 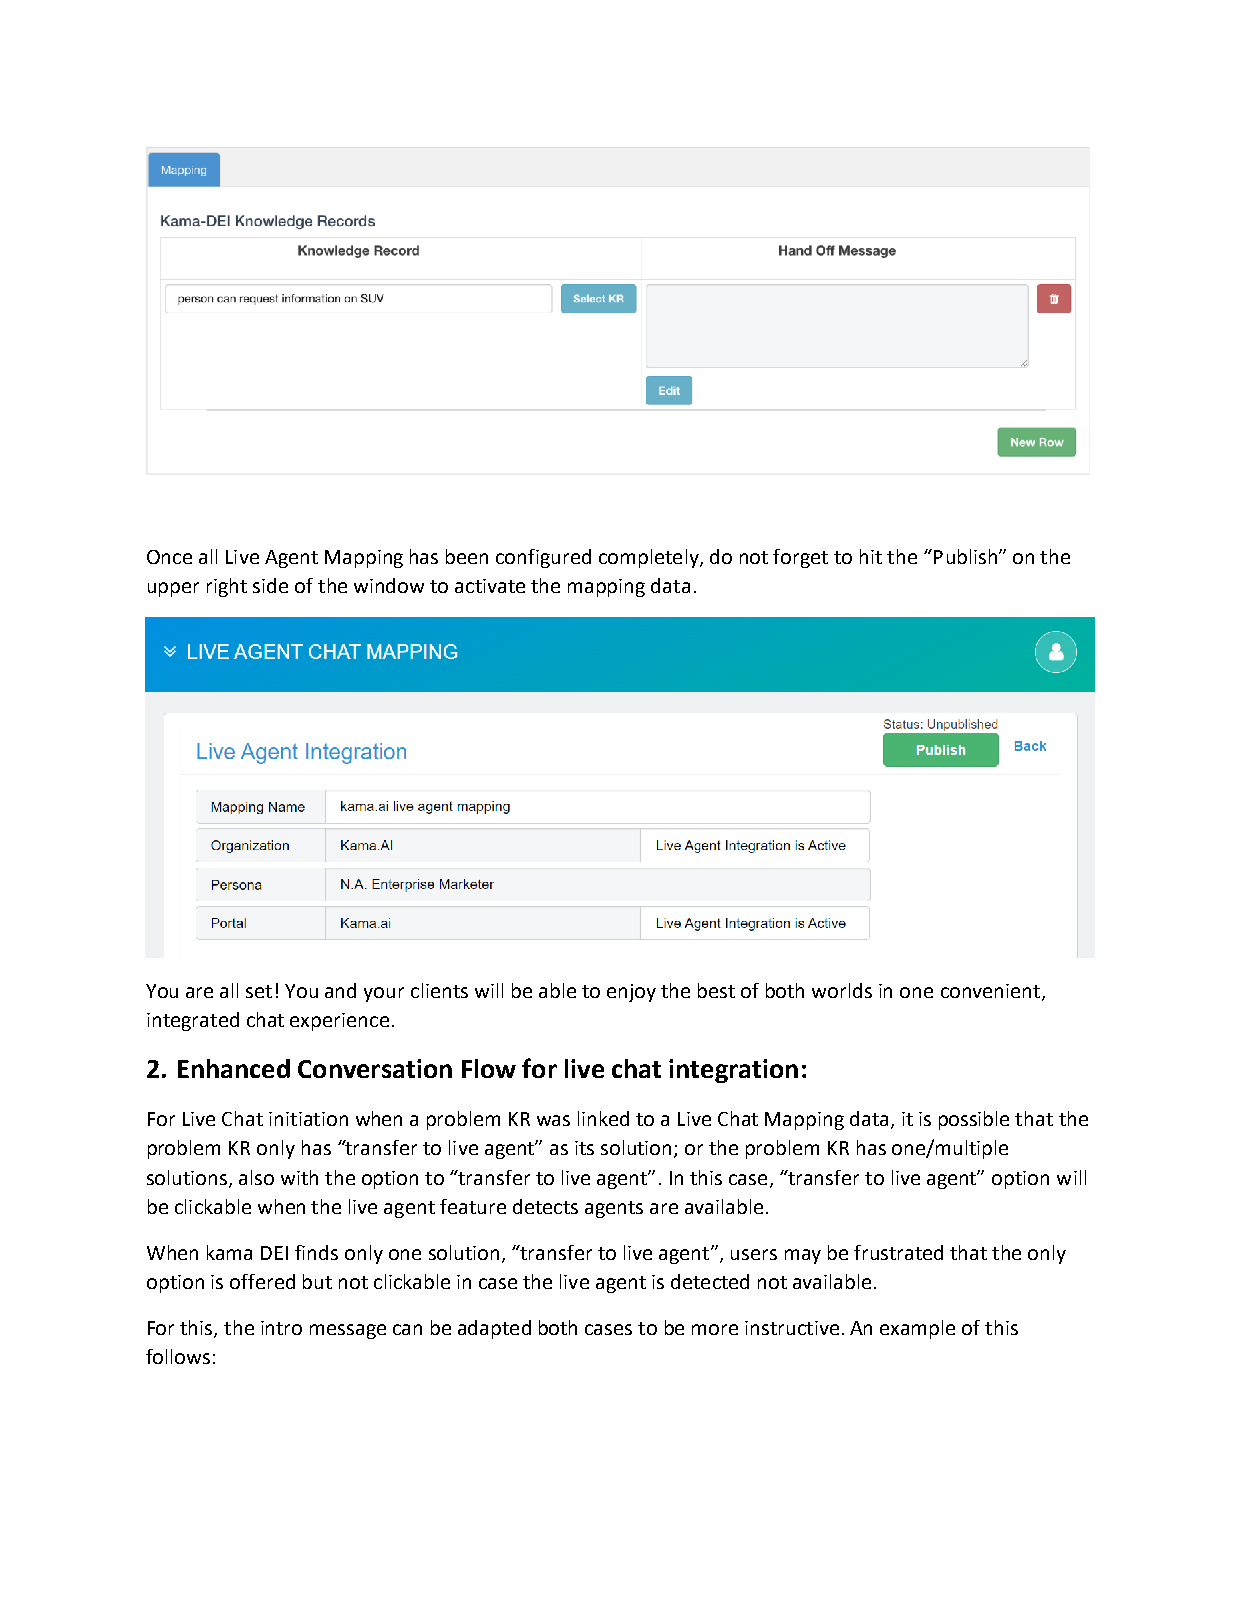 I want to click on hit, so click(x=871, y=556).
